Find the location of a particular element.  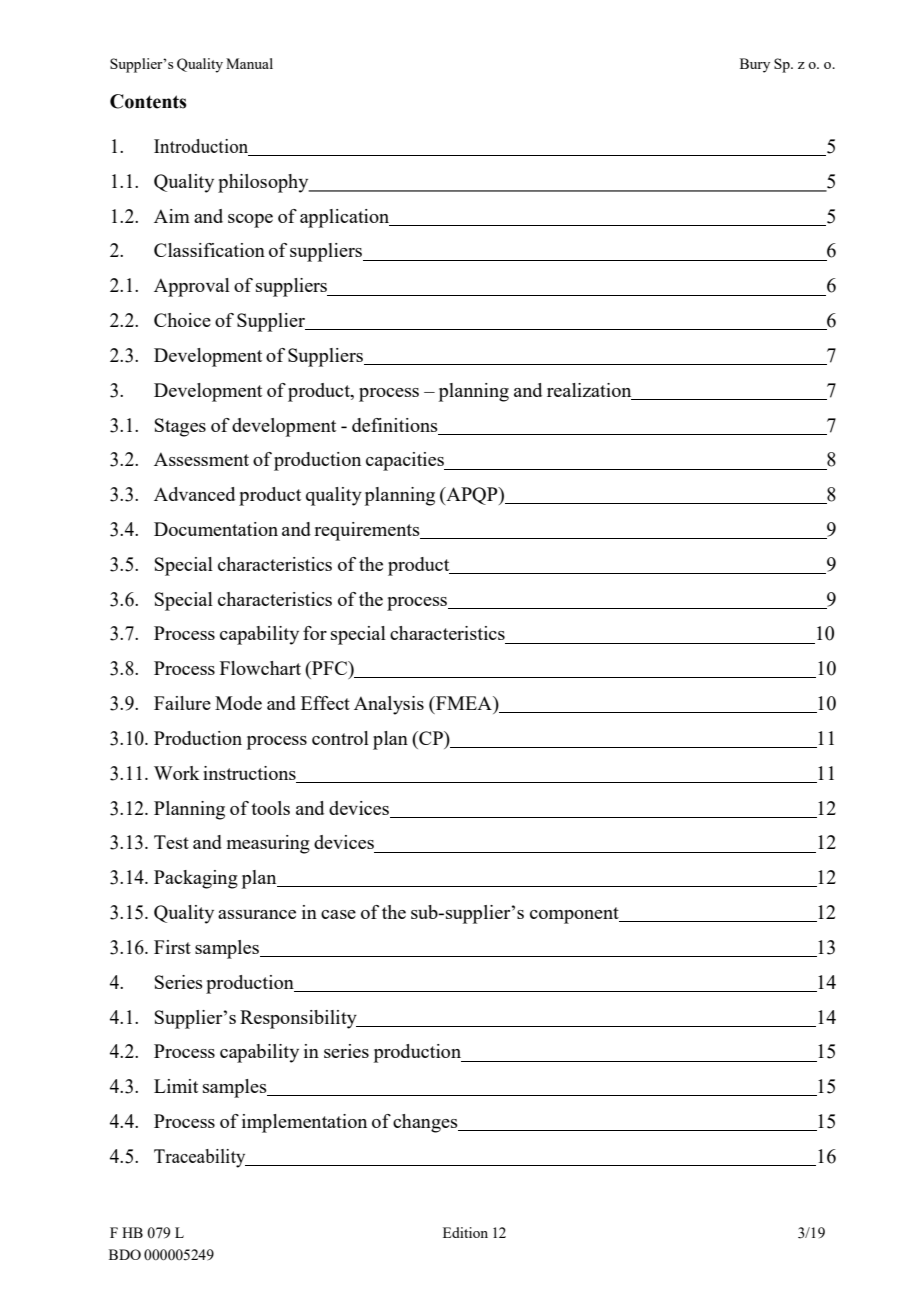

definitions is located at coordinates (395, 425).
